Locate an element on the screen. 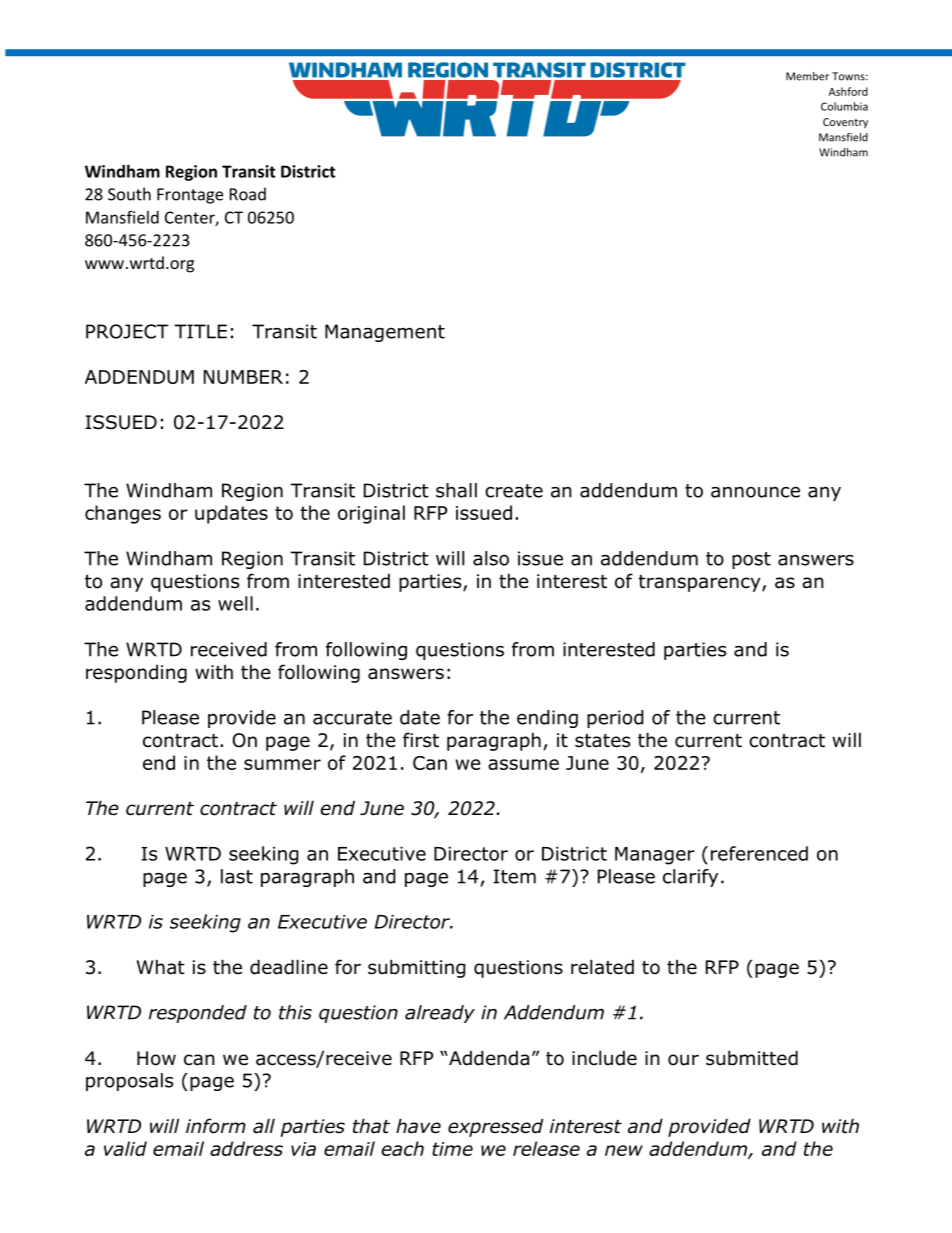 The image size is (952, 1233). expressed is located at coordinates (495, 1127).
